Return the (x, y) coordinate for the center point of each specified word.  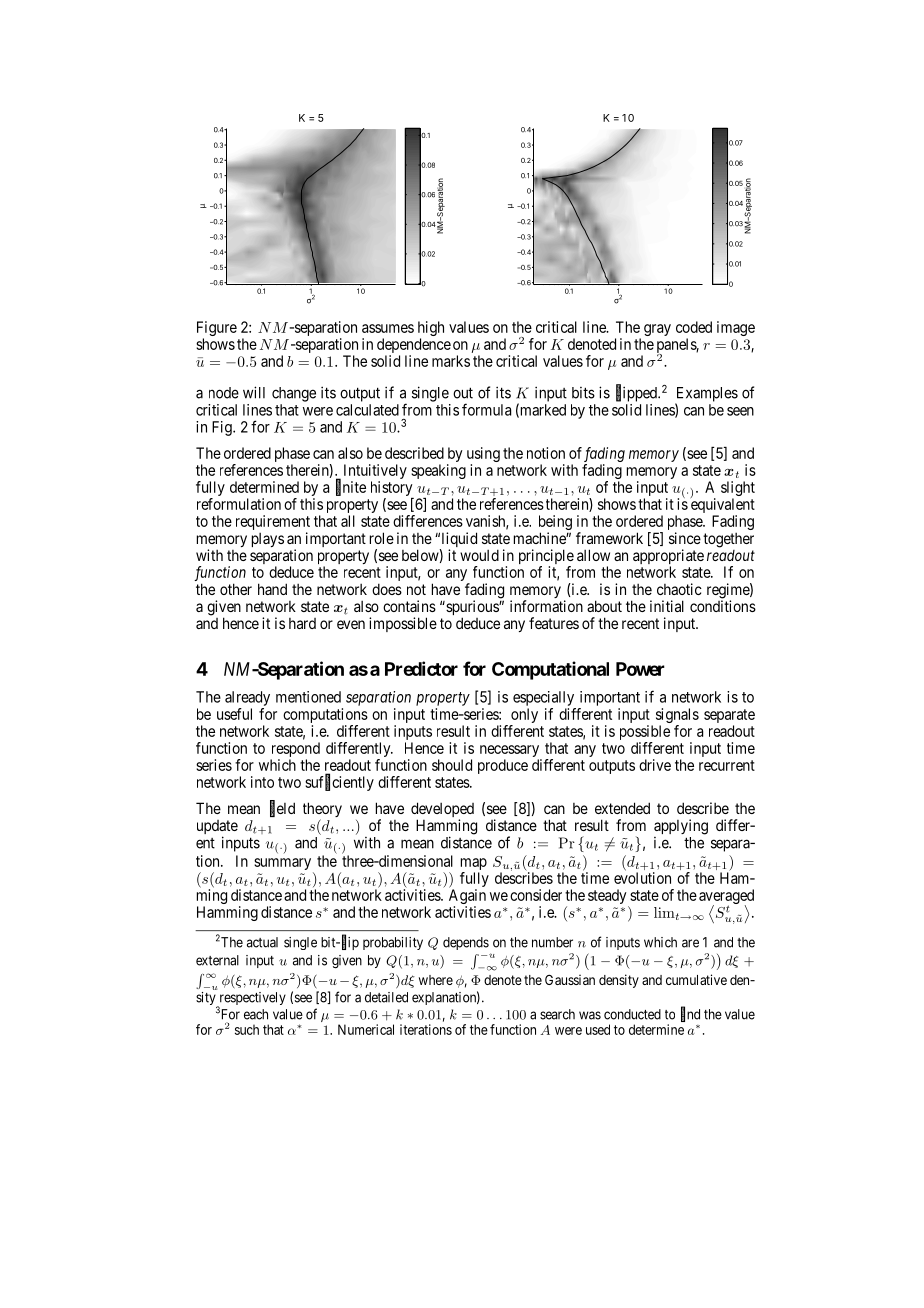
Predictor (421, 668)
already (247, 698)
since (685, 538)
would (479, 555)
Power (640, 669)
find (690, 1014)
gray (657, 330)
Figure (217, 330)
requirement (273, 524)
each (256, 1014)
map (474, 865)
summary (284, 865)
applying (681, 827)
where (436, 980)
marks (451, 361)
